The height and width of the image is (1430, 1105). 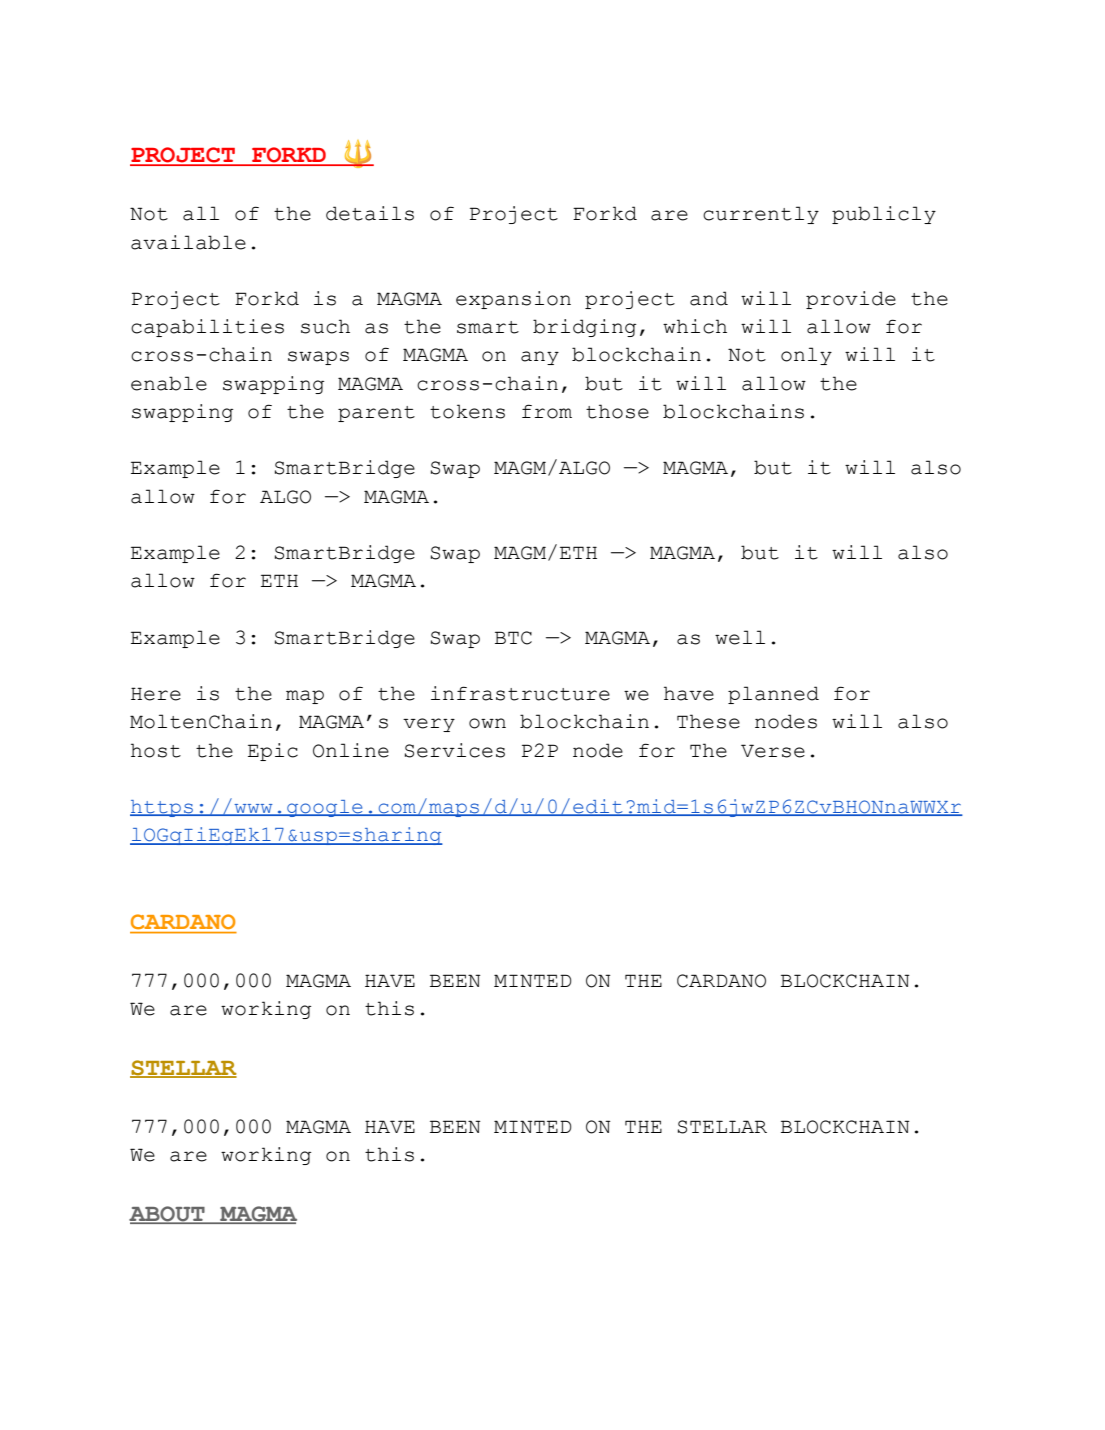 I want to click on enable, so click(x=169, y=383).
